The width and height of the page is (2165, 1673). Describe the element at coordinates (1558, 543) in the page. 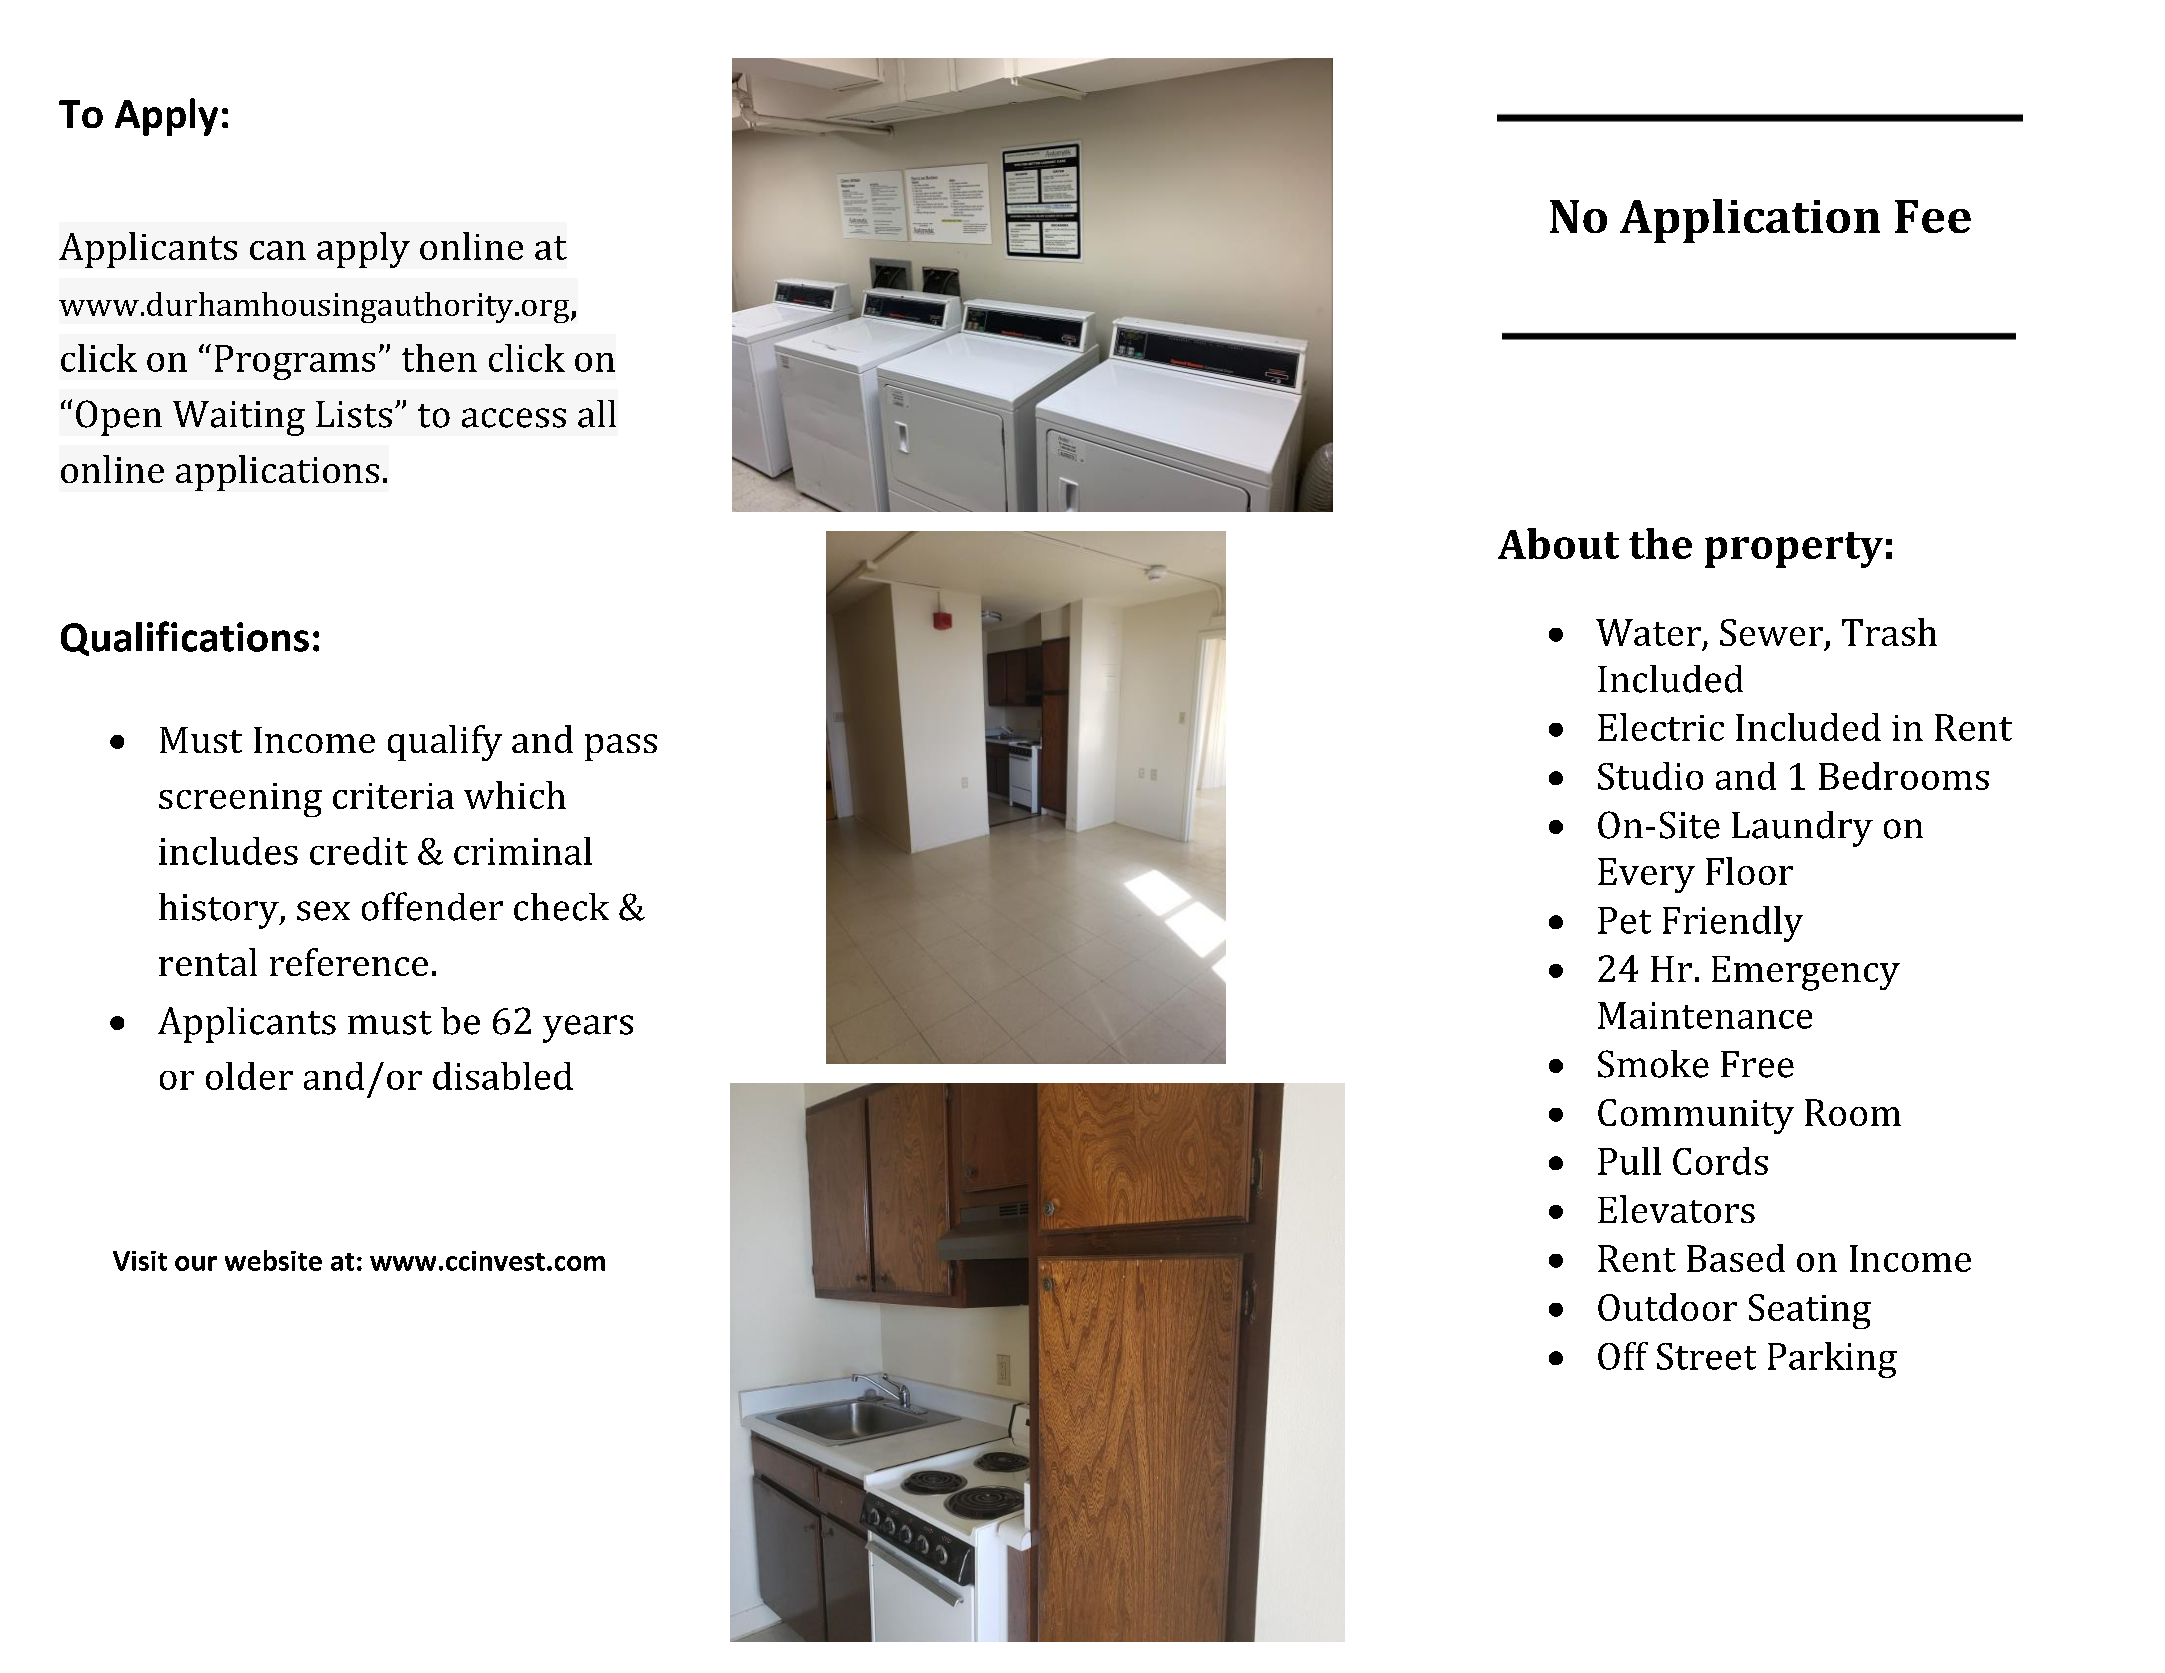

I see `About` at that location.
